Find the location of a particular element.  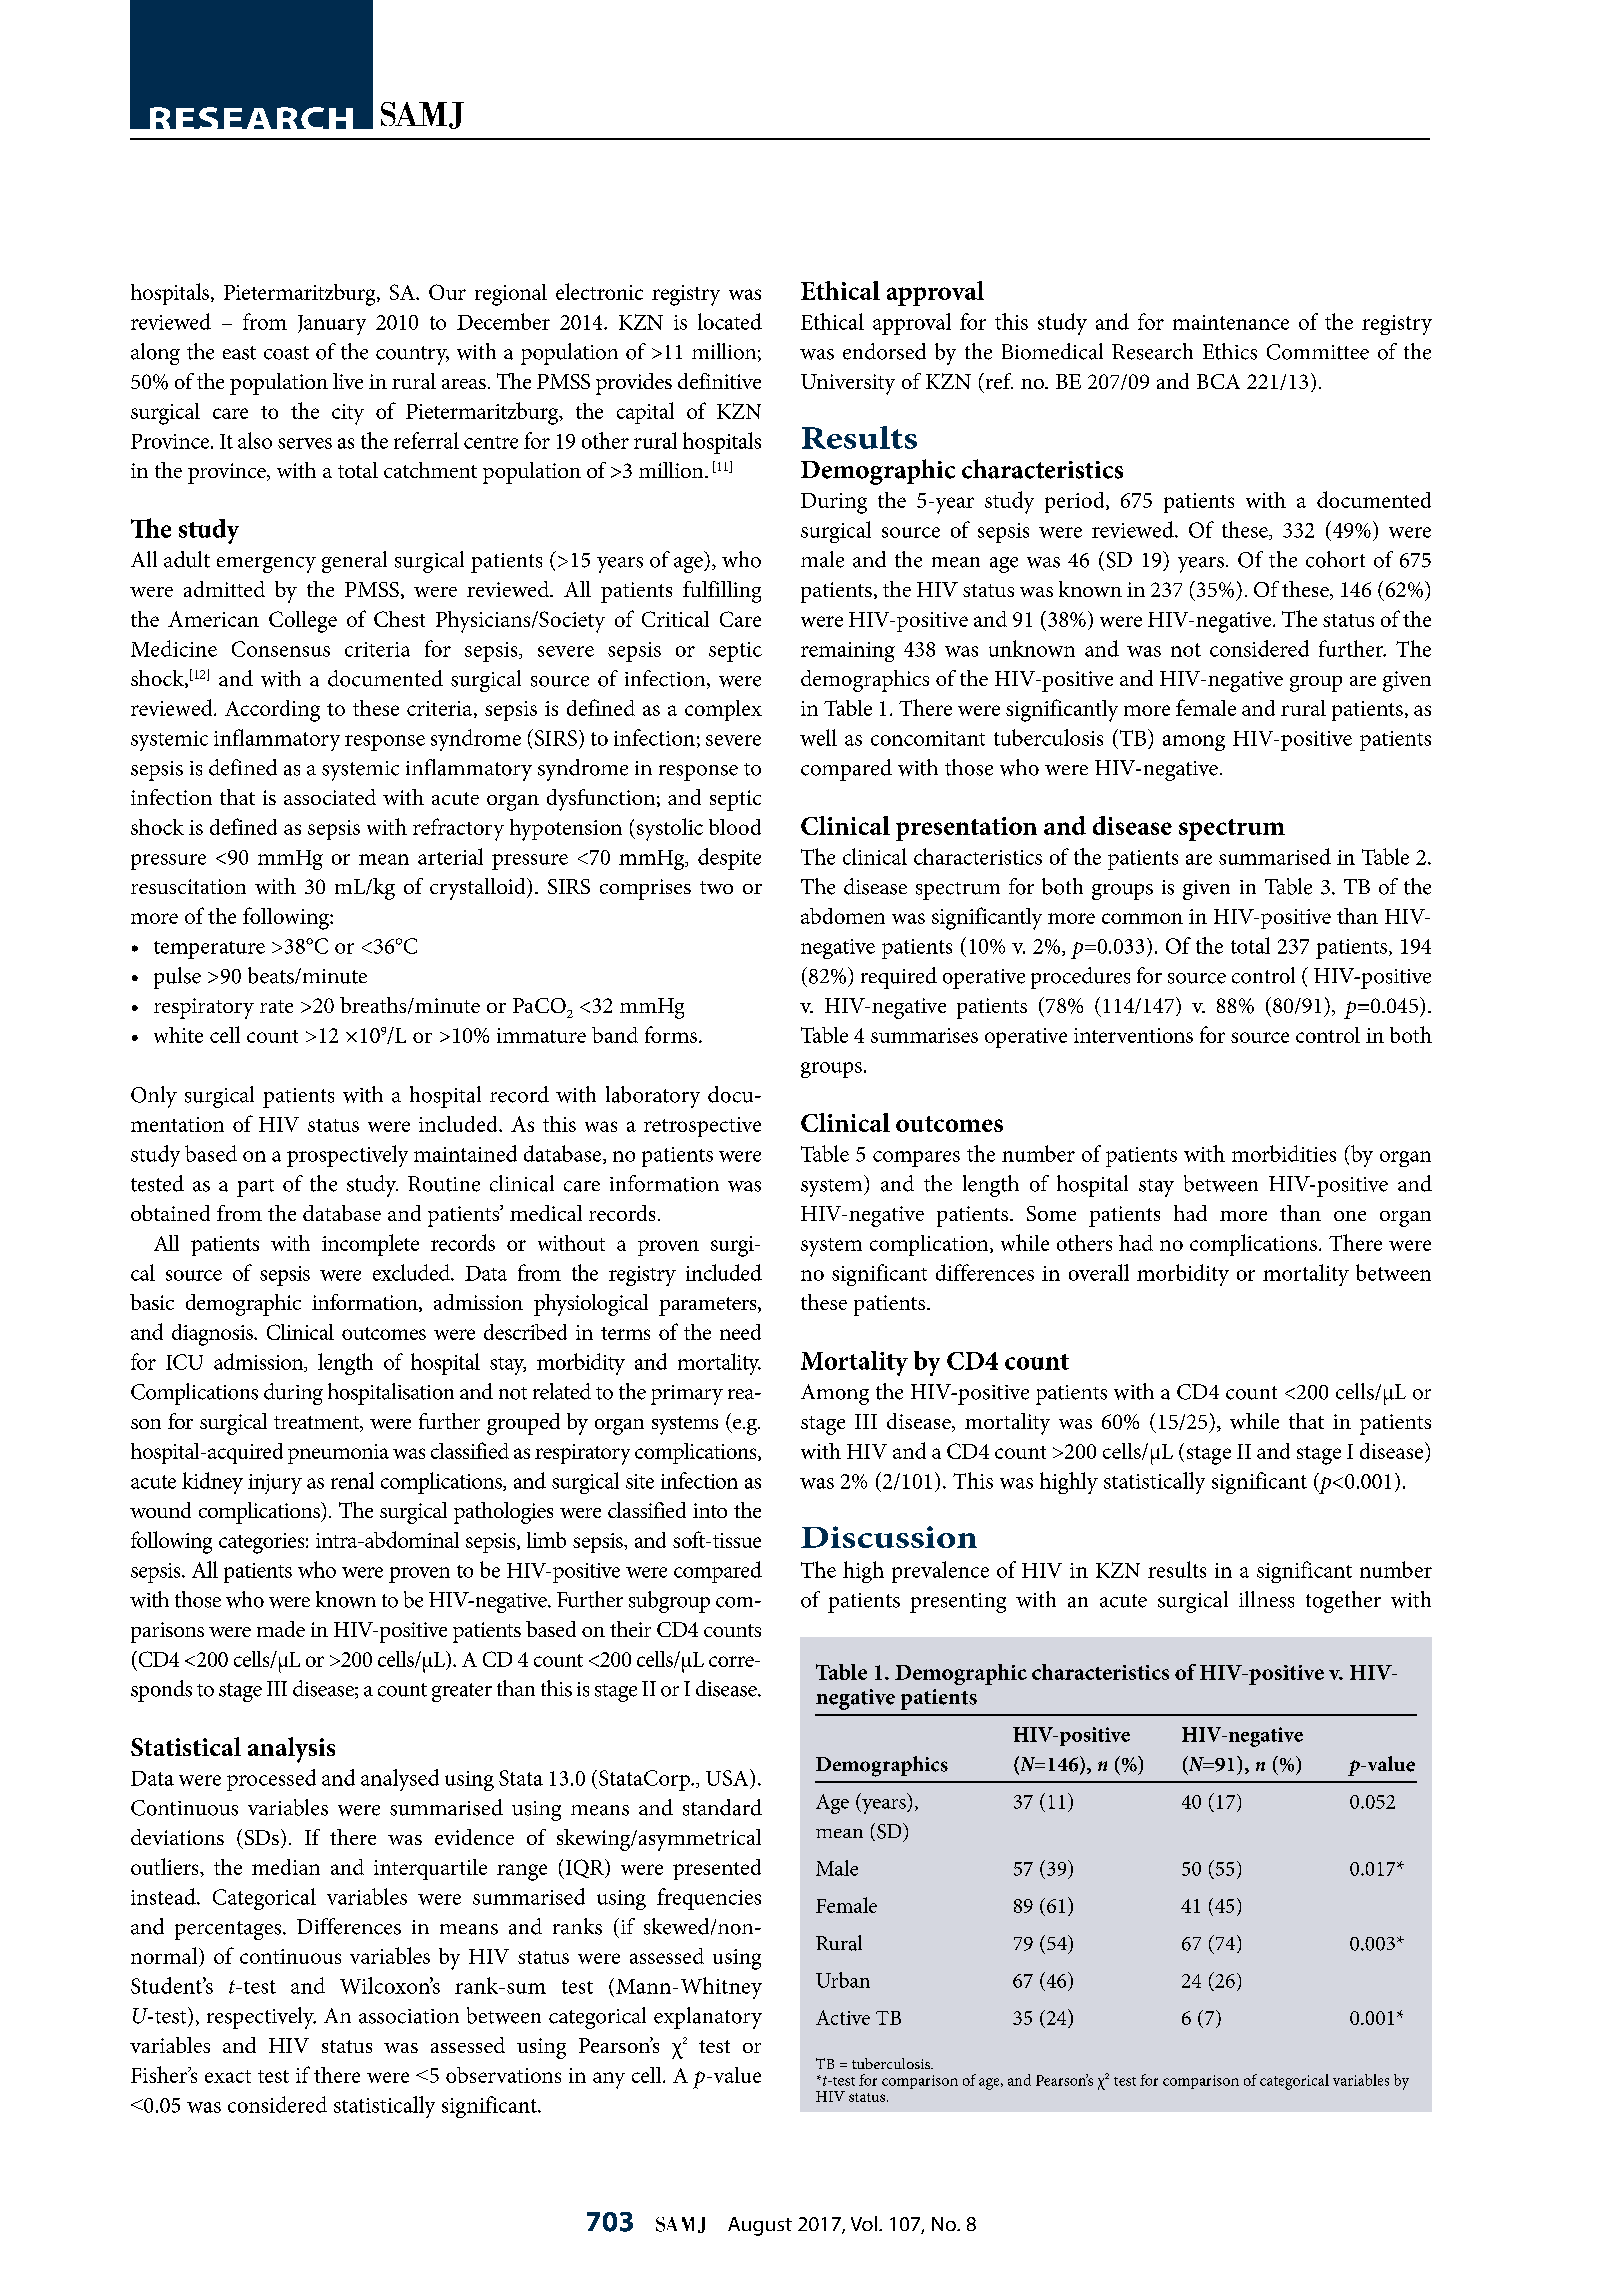

located is located at coordinates (730, 321).
